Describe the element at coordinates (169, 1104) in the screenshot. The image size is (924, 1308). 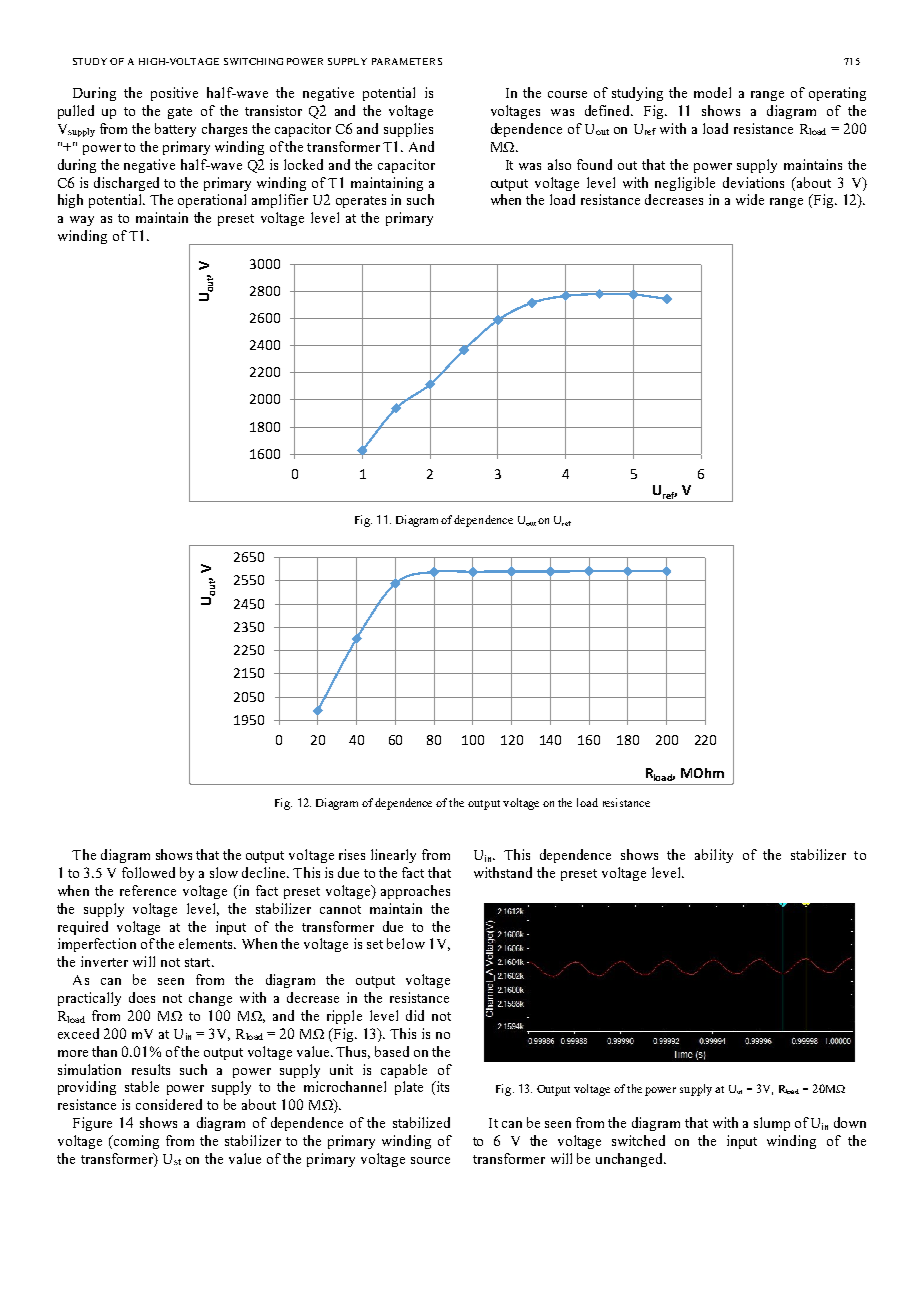
I see `considered` at that location.
